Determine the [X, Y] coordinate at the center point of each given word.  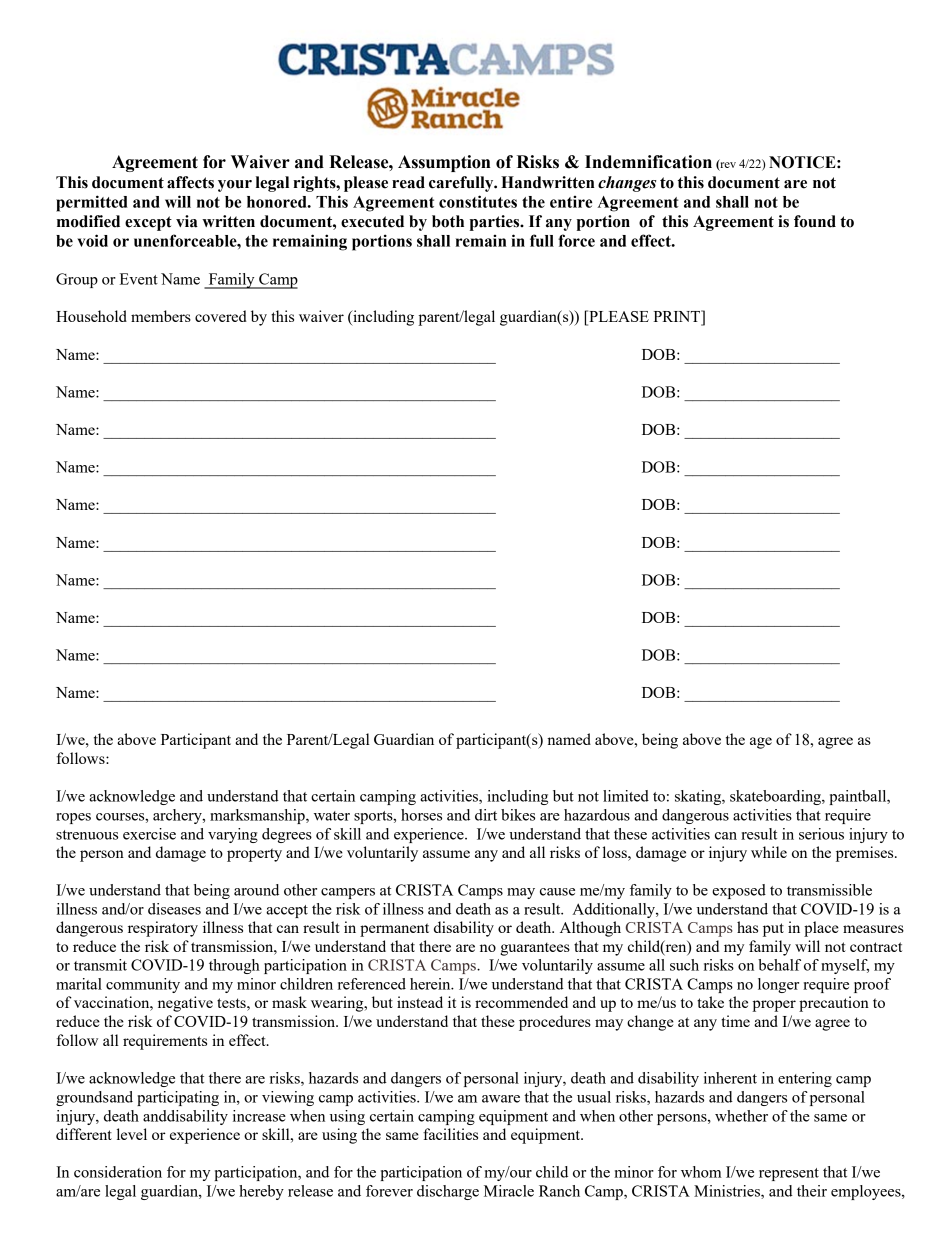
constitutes [478, 201]
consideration [118, 1172]
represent [789, 1174]
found [815, 221]
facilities [450, 1134]
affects [190, 182]
